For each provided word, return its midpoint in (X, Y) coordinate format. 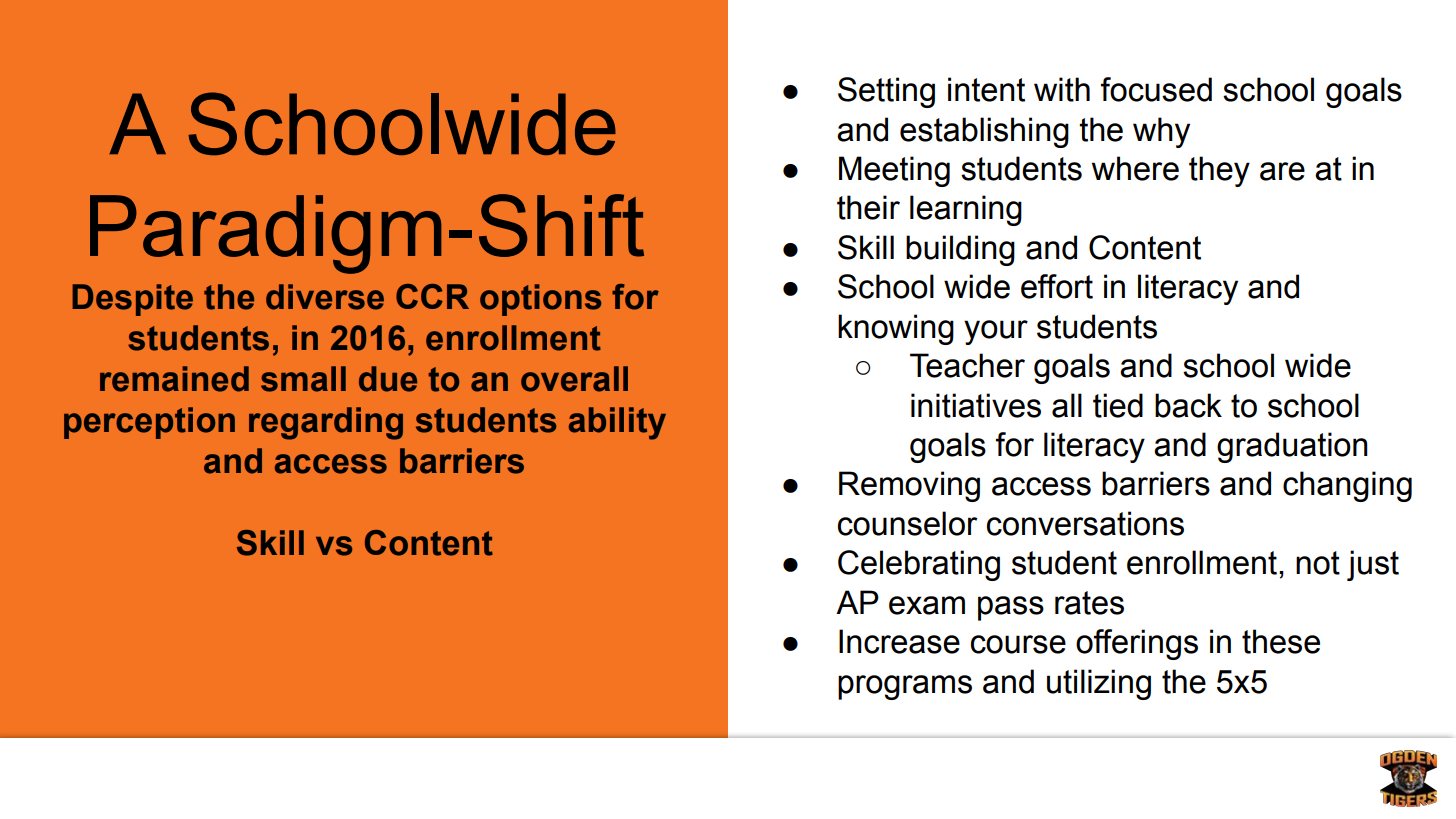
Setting (886, 92)
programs (905, 687)
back (1188, 405)
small (303, 379)
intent (986, 89)
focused (1156, 89)
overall (574, 379)
